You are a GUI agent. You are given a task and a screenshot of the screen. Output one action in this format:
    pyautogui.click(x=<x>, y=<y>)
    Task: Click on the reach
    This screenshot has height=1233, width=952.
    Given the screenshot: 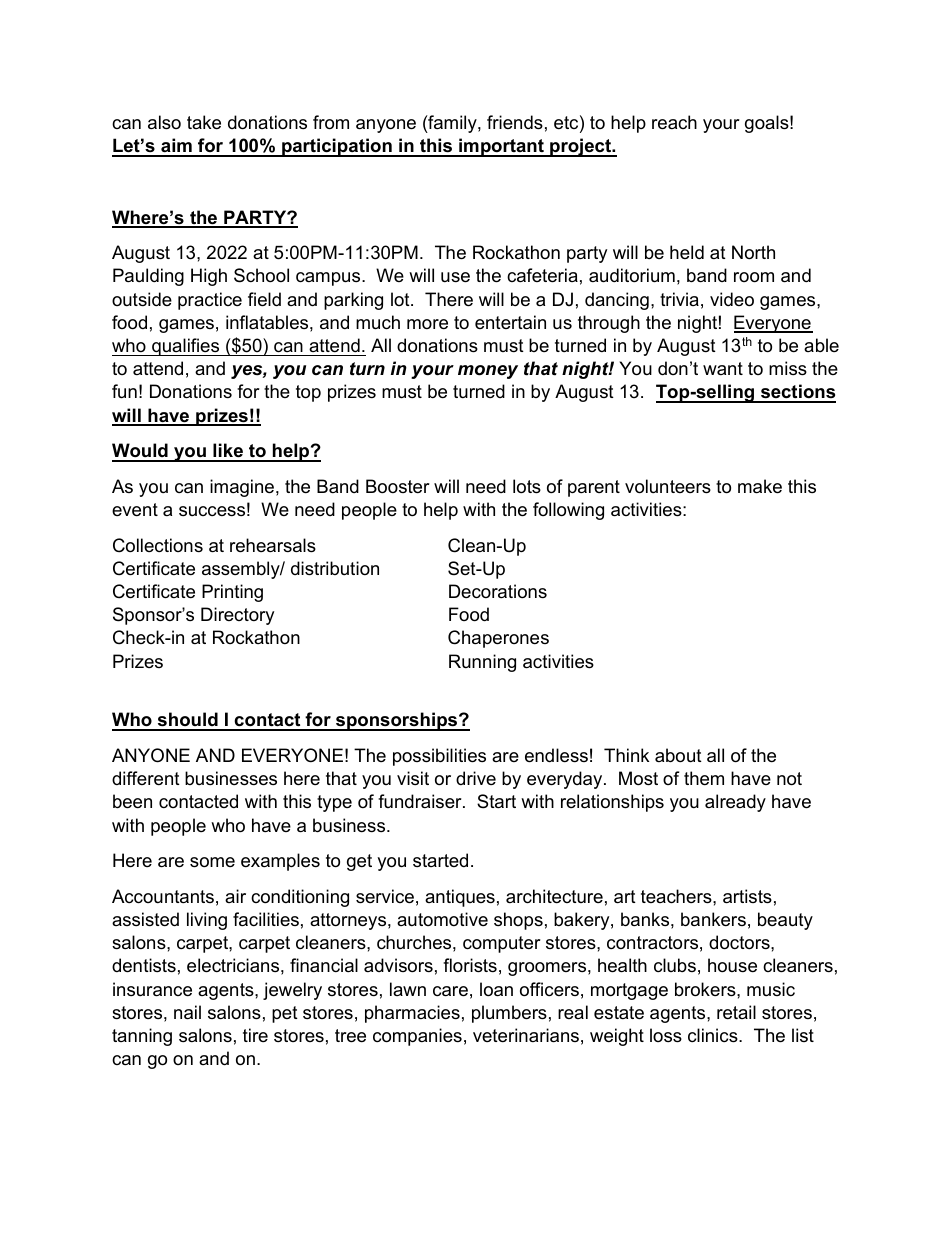 What is the action you would take?
    pyautogui.click(x=674, y=122)
